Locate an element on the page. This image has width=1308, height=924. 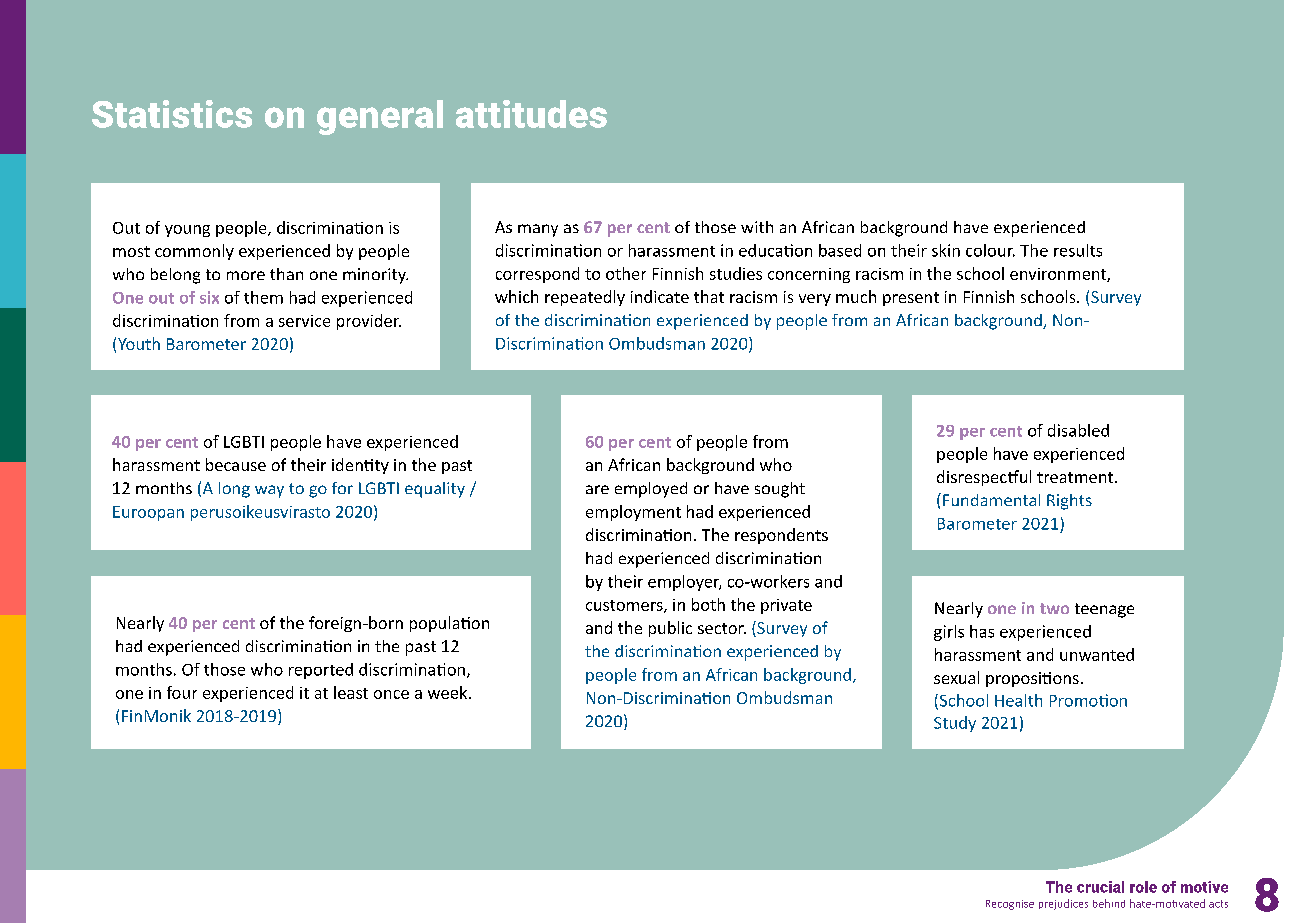
four is located at coordinates (182, 692).
